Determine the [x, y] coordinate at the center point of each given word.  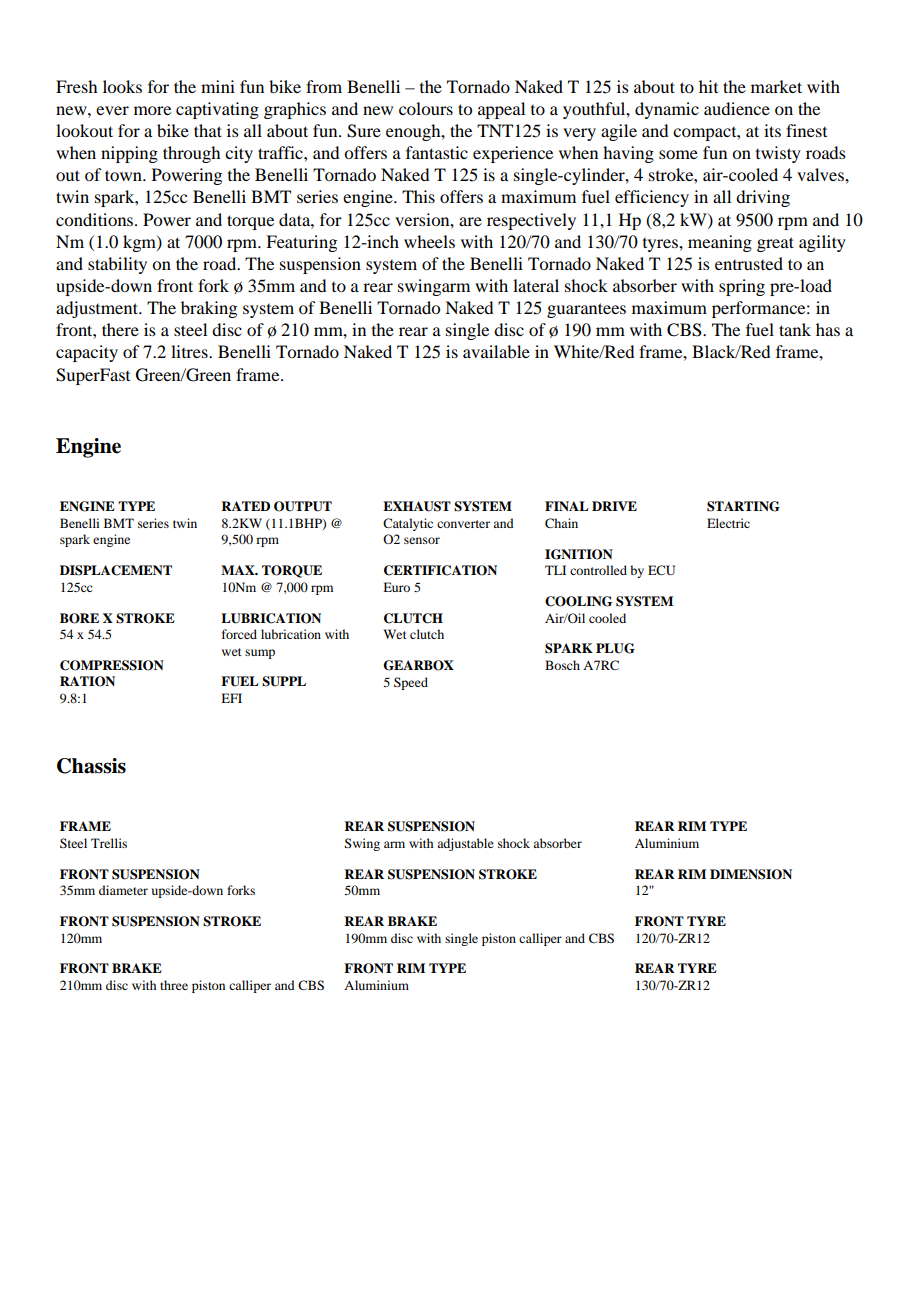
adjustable [465, 844]
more [152, 110]
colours [426, 108]
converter [463, 524]
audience [737, 108]
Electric [728, 523]
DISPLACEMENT [116, 570]
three [174, 985]
